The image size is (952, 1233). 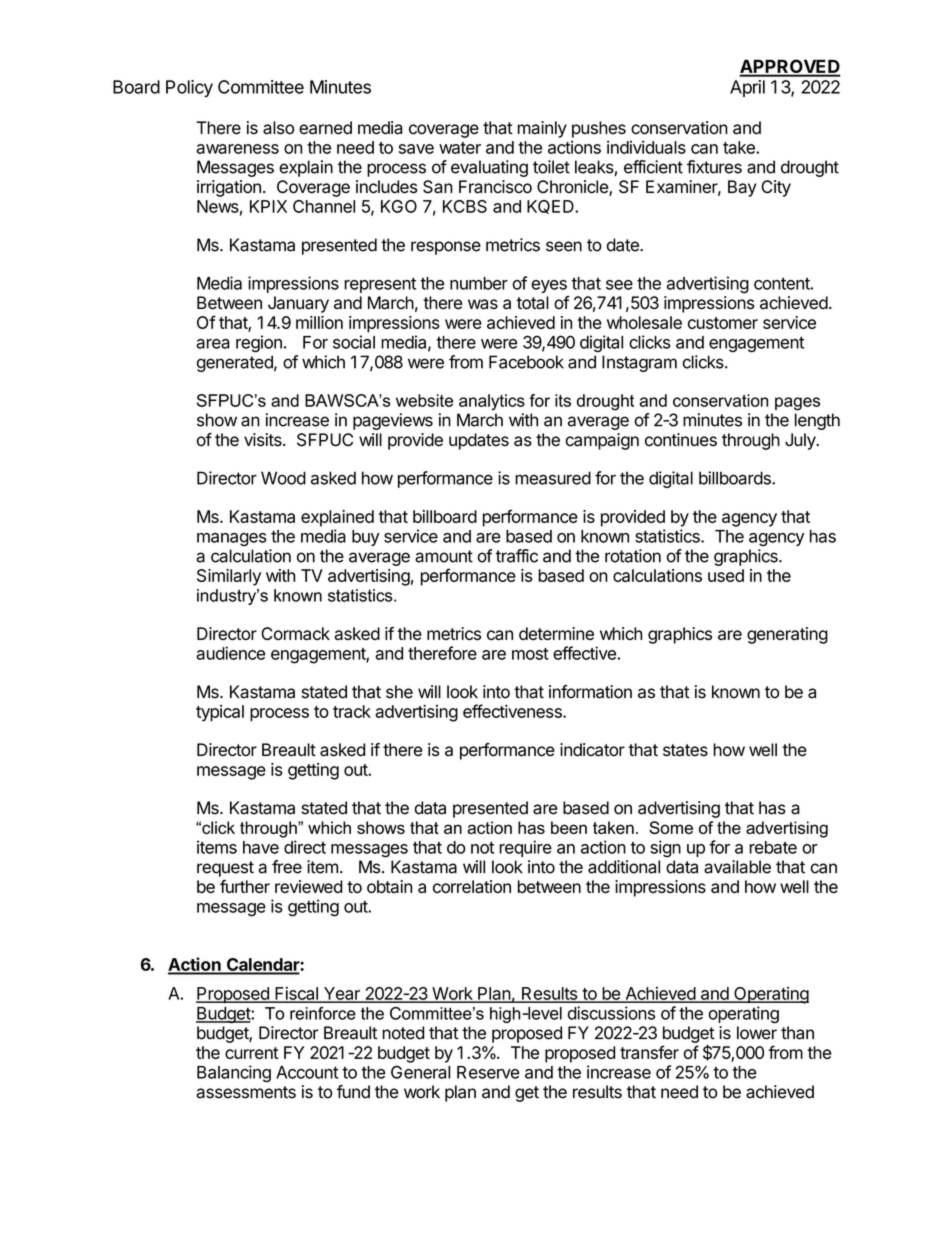 I want to click on visits, so click(x=264, y=440).
